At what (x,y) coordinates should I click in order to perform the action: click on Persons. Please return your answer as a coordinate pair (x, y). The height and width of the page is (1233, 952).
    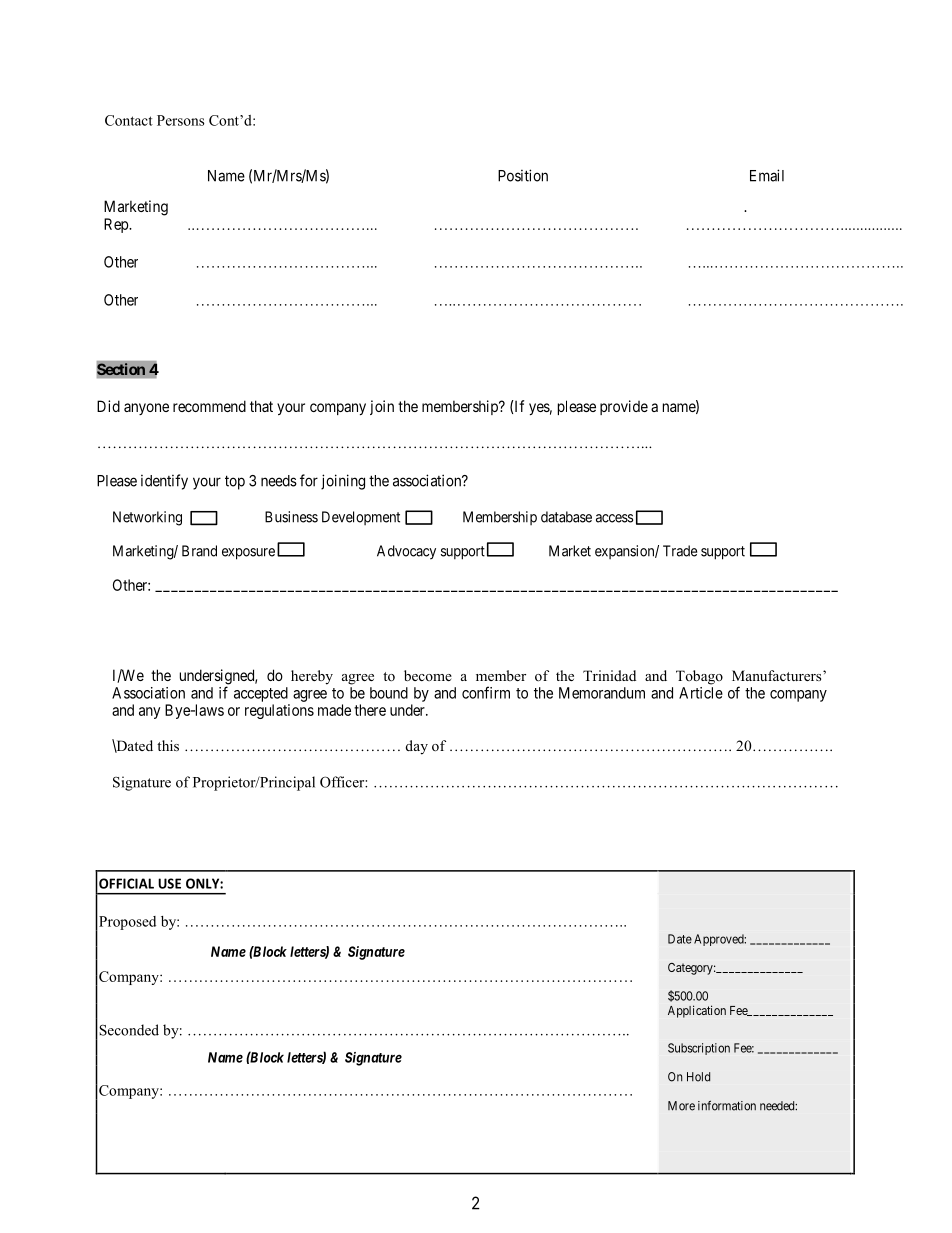
    Looking at the image, I should click on (180, 120).
